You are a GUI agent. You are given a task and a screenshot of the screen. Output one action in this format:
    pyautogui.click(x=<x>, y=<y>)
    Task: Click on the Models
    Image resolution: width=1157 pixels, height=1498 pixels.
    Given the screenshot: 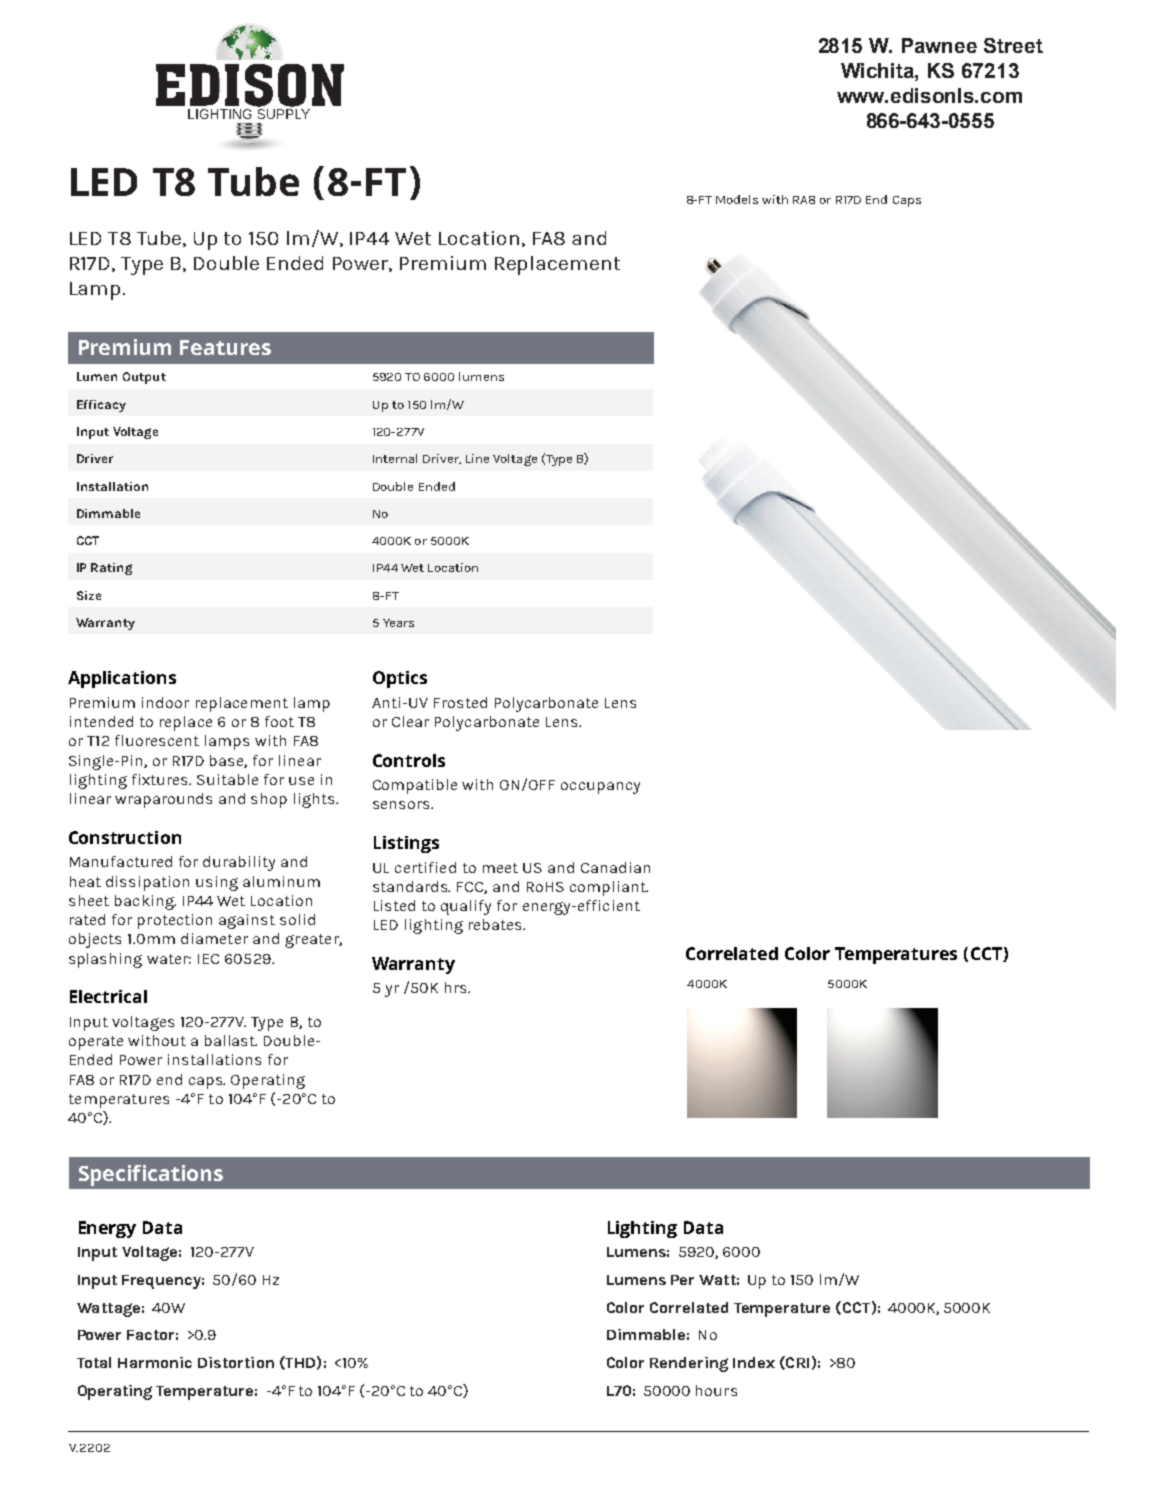 What is the action you would take?
    pyautogui.click(x=737, y=199)
